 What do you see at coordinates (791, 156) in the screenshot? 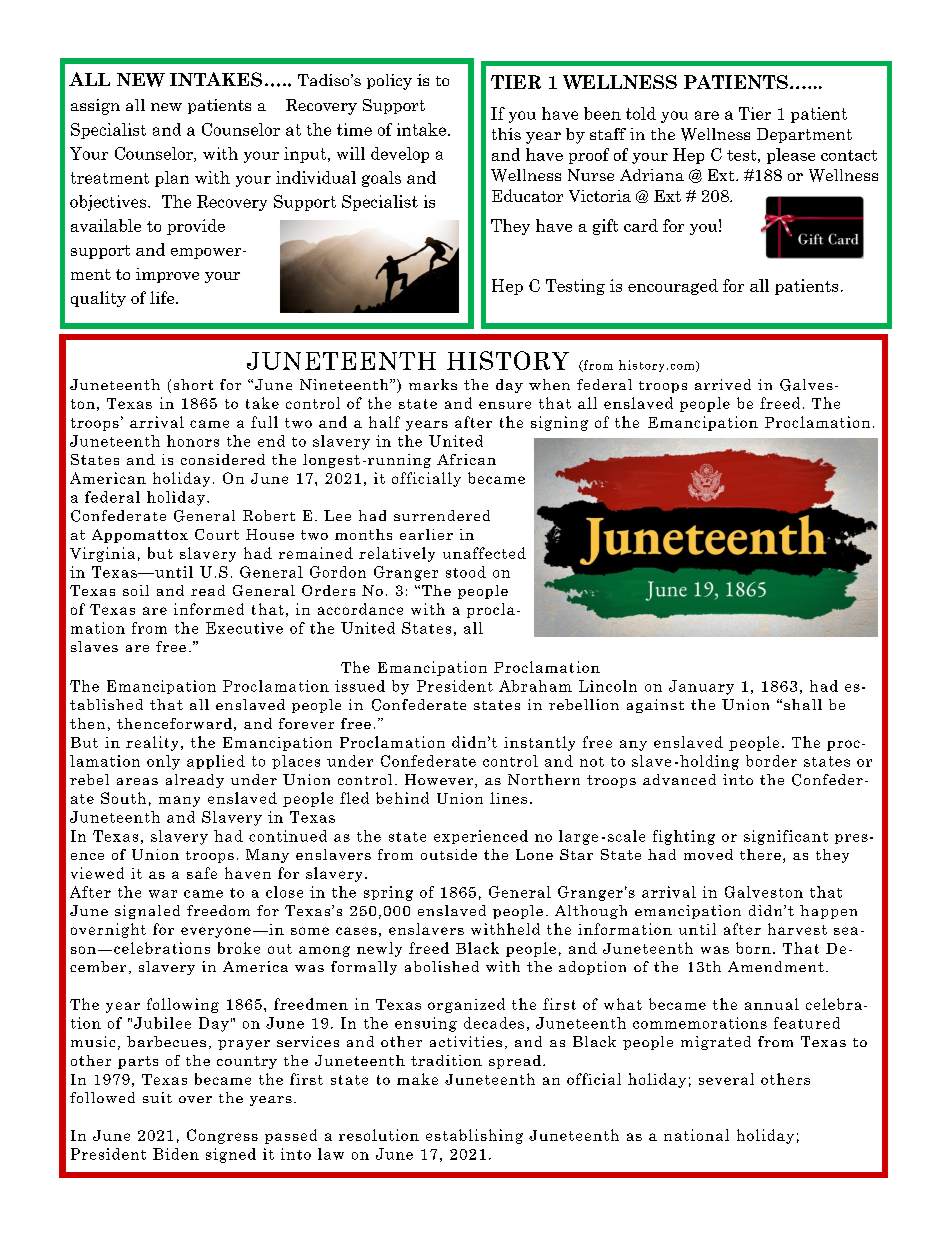
I see `please` at bounding box center [791, 156].
